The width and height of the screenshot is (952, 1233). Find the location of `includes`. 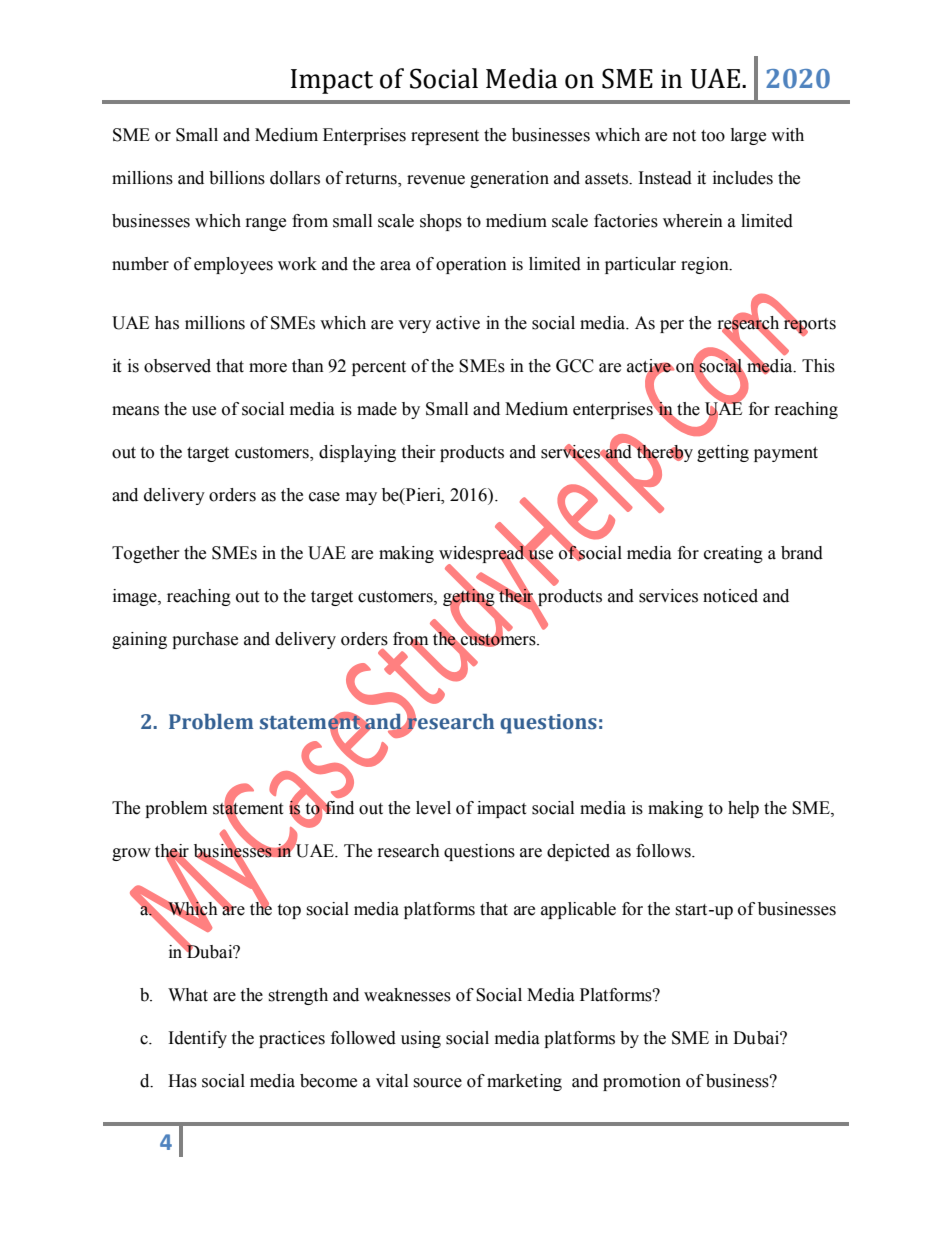

includes is located at coordinates (743, 178).
